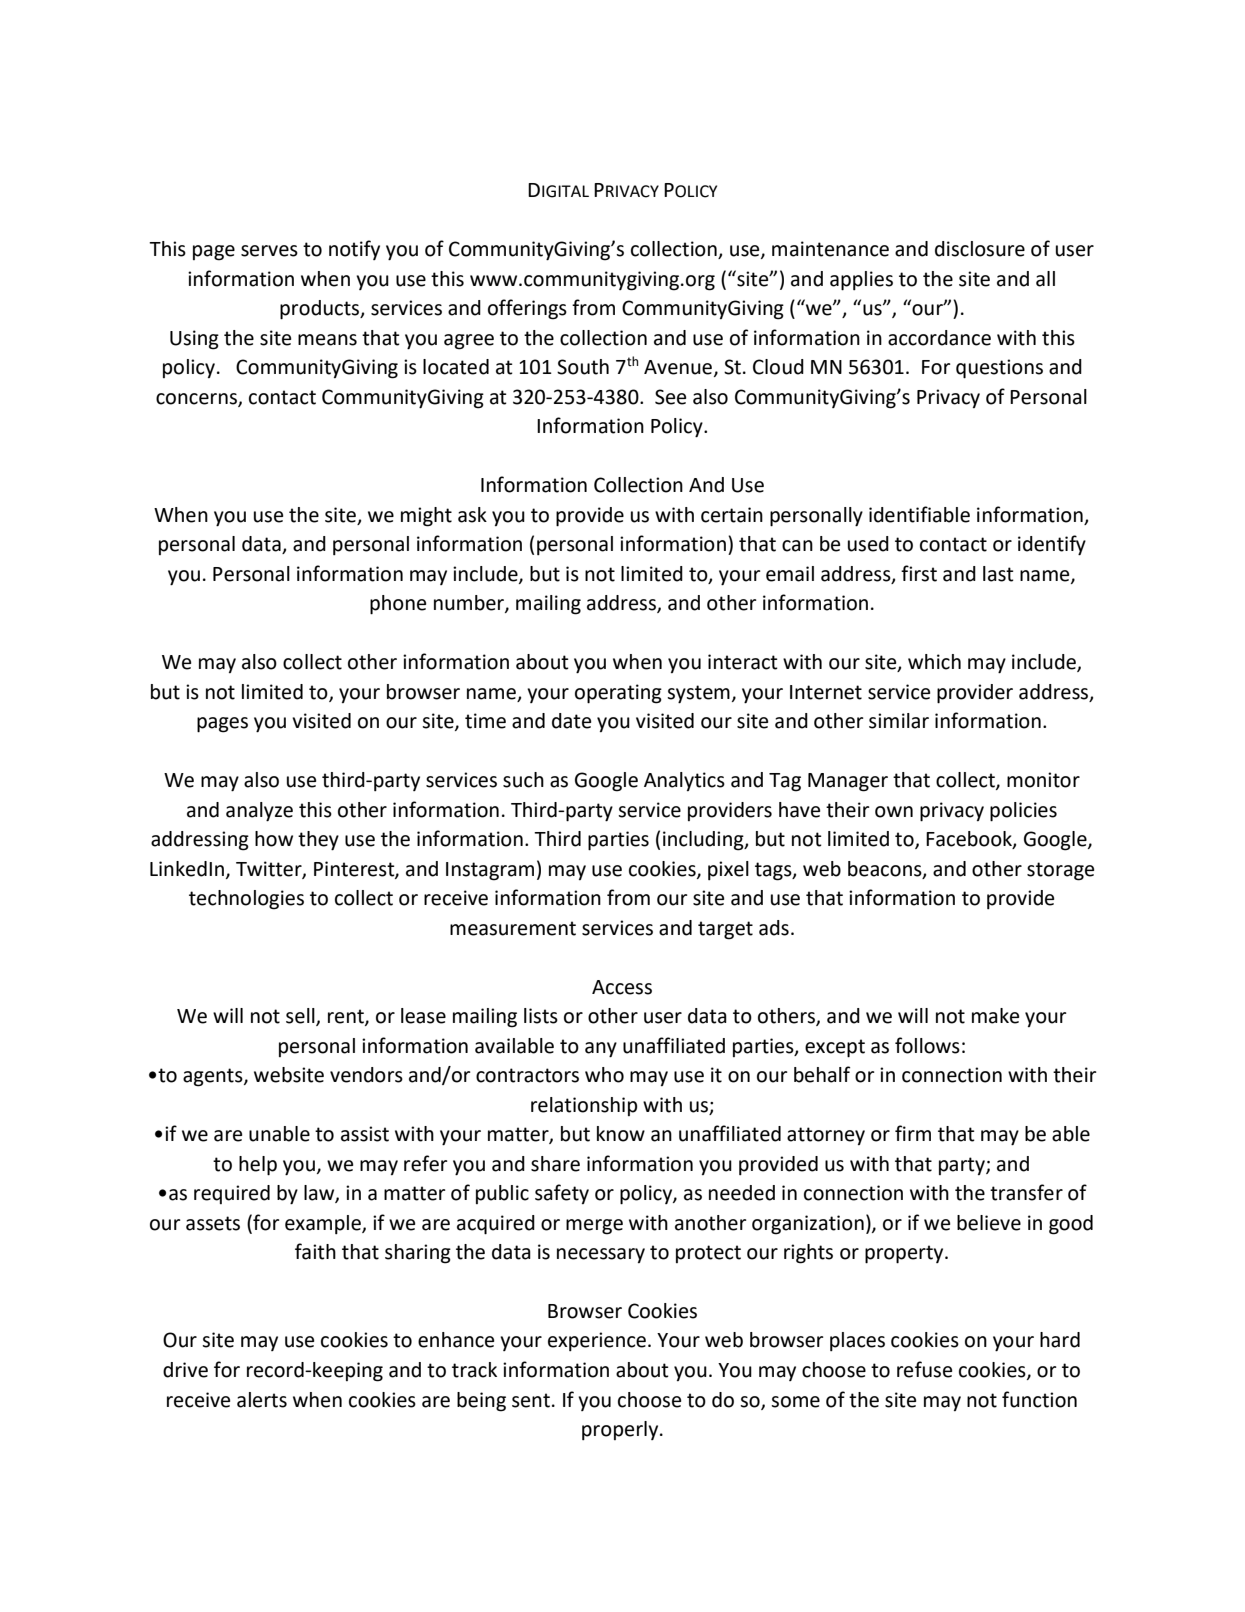 The height and width of the document is (1612, 1245). Describe the element at coordinates (527, 309) in the document. I see `offerings` at that location.
